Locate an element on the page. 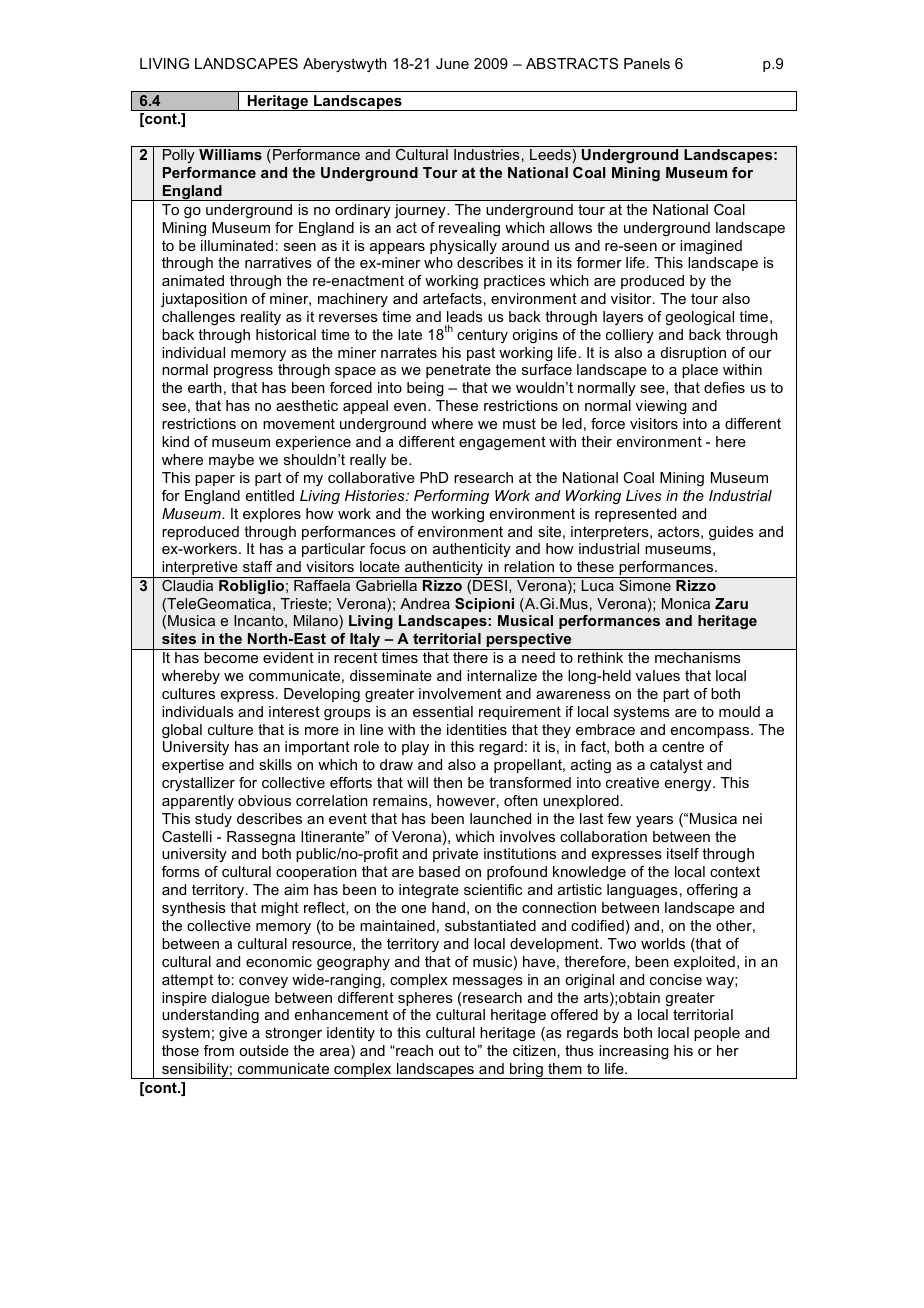  June is located at coordinates (452, 63).
